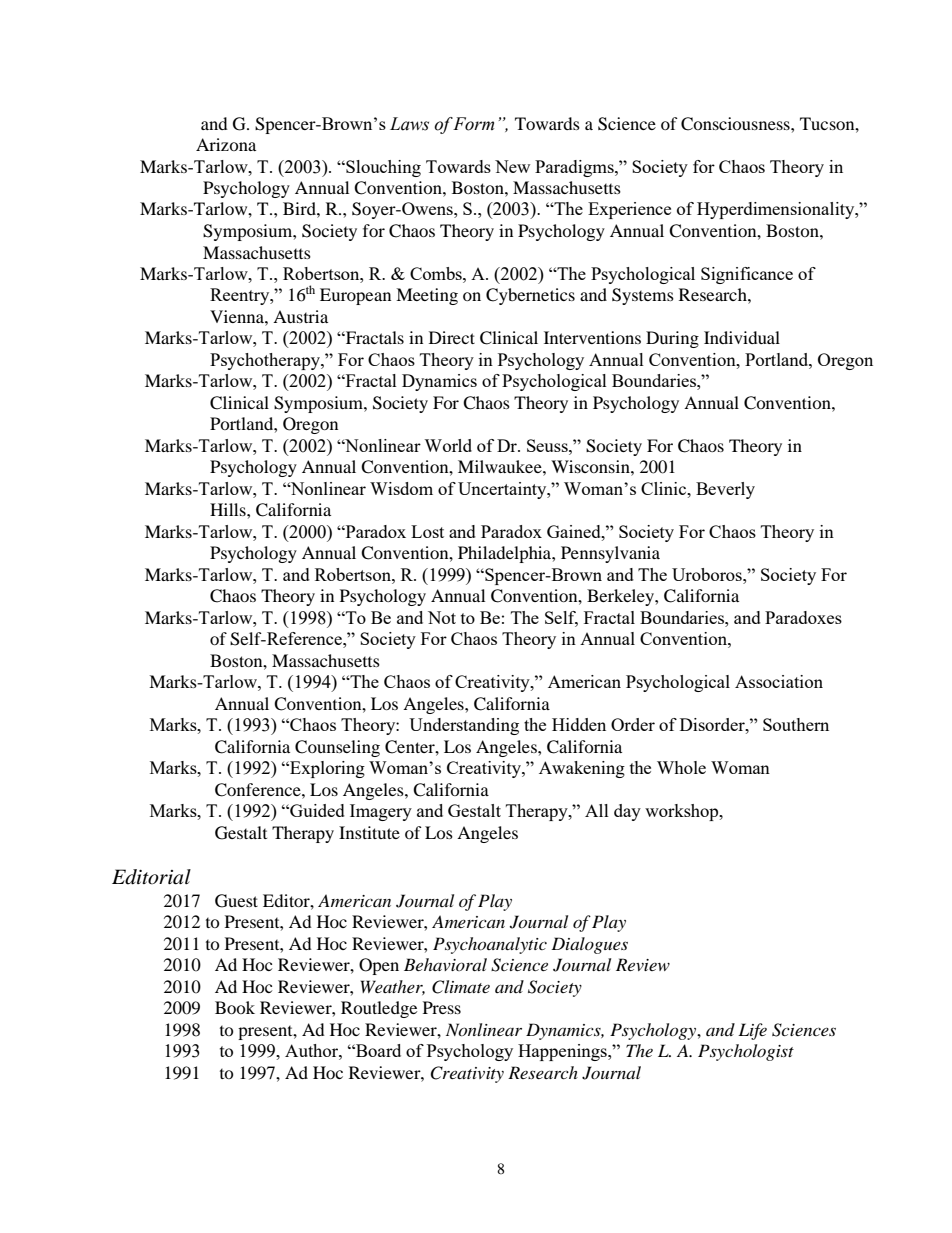  Describe the element at coordinates (725, 490) in the screenshot. I see `Beverly` at that location.
